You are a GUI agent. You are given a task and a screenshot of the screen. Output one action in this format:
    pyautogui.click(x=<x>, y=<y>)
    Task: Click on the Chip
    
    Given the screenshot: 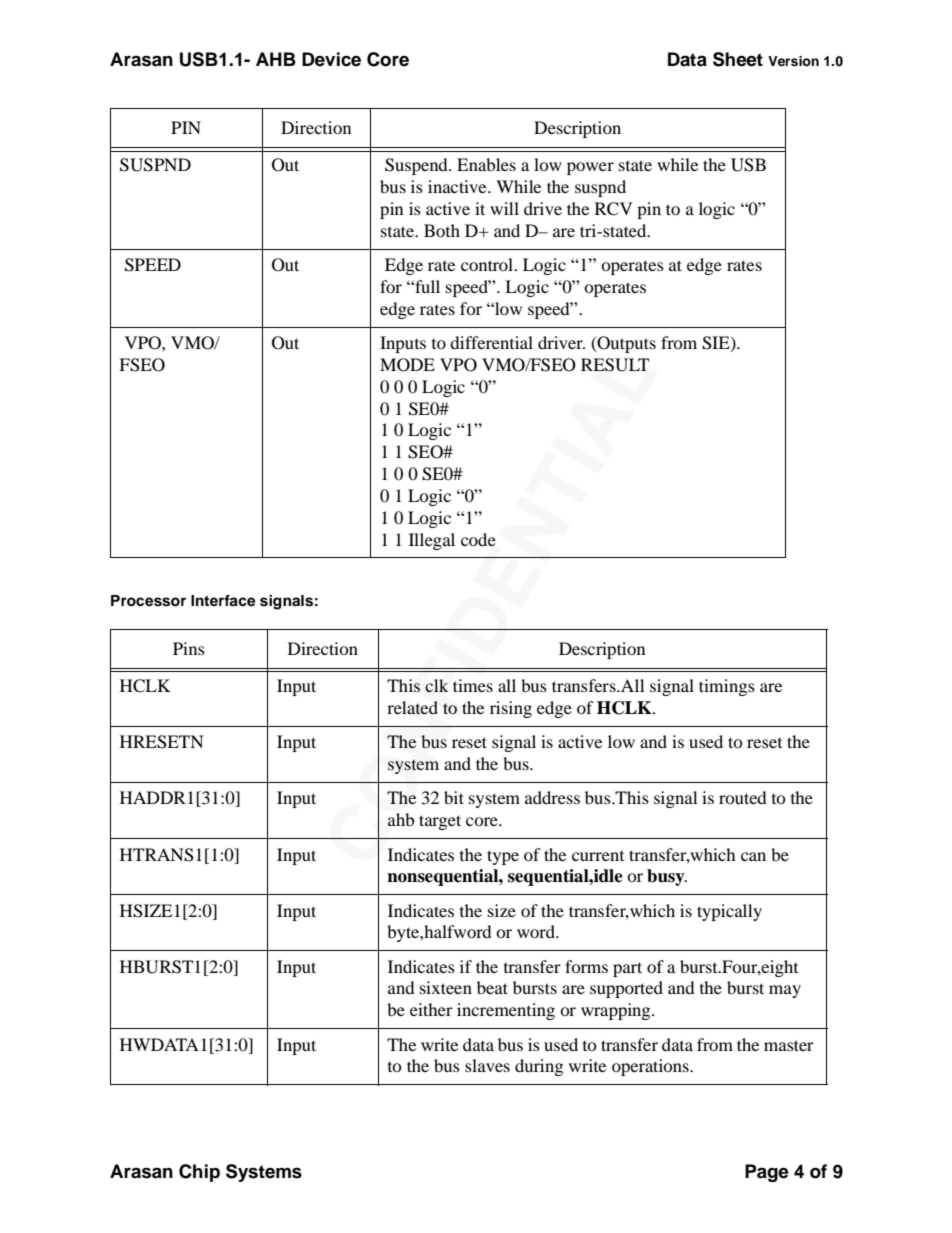 What is the action you would take?
    pyautogui.click(x=199, y=1173)
